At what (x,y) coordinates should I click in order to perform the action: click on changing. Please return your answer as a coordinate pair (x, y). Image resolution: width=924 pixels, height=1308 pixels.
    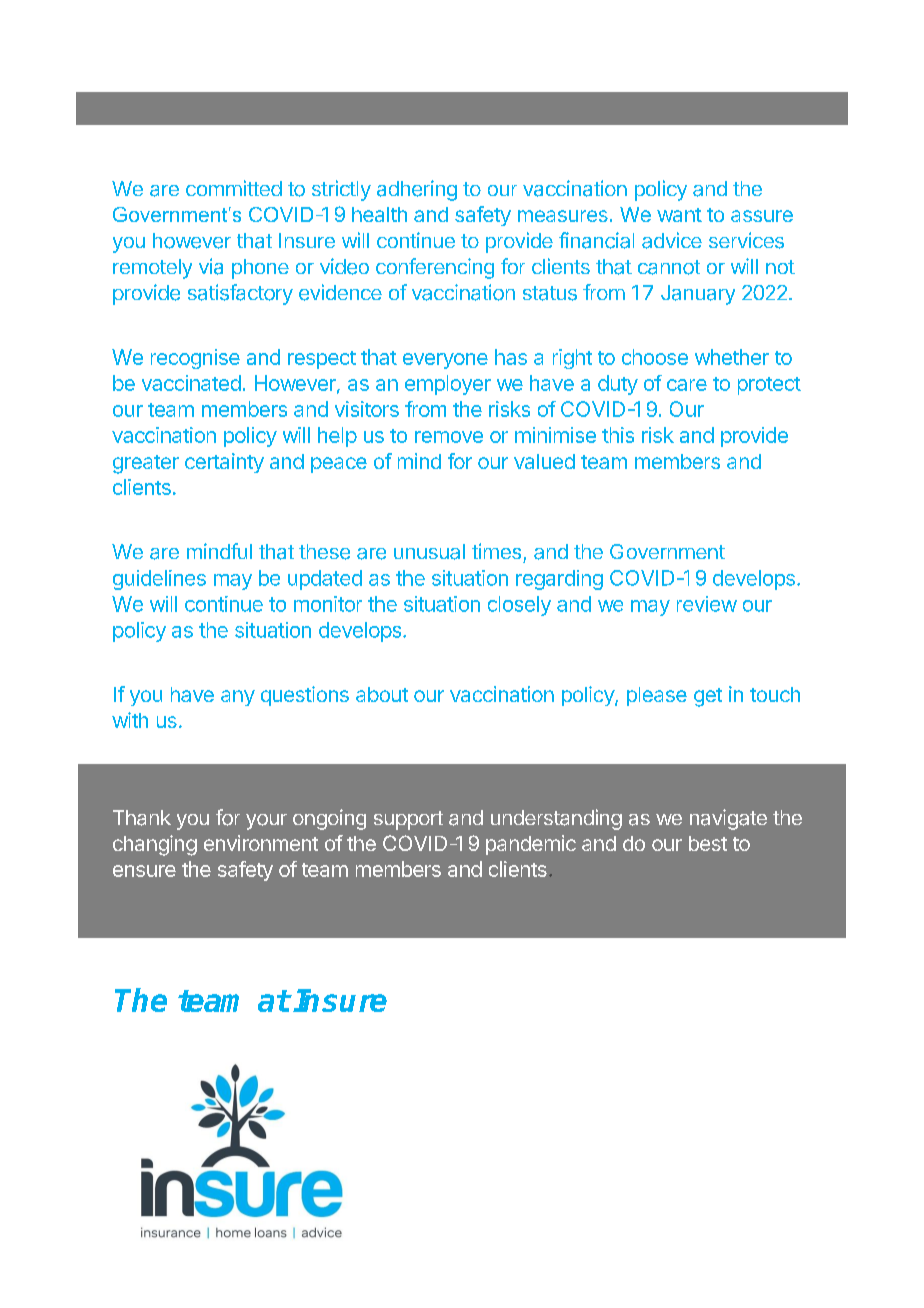
    Looking at the image, I should click on (155, 845).
